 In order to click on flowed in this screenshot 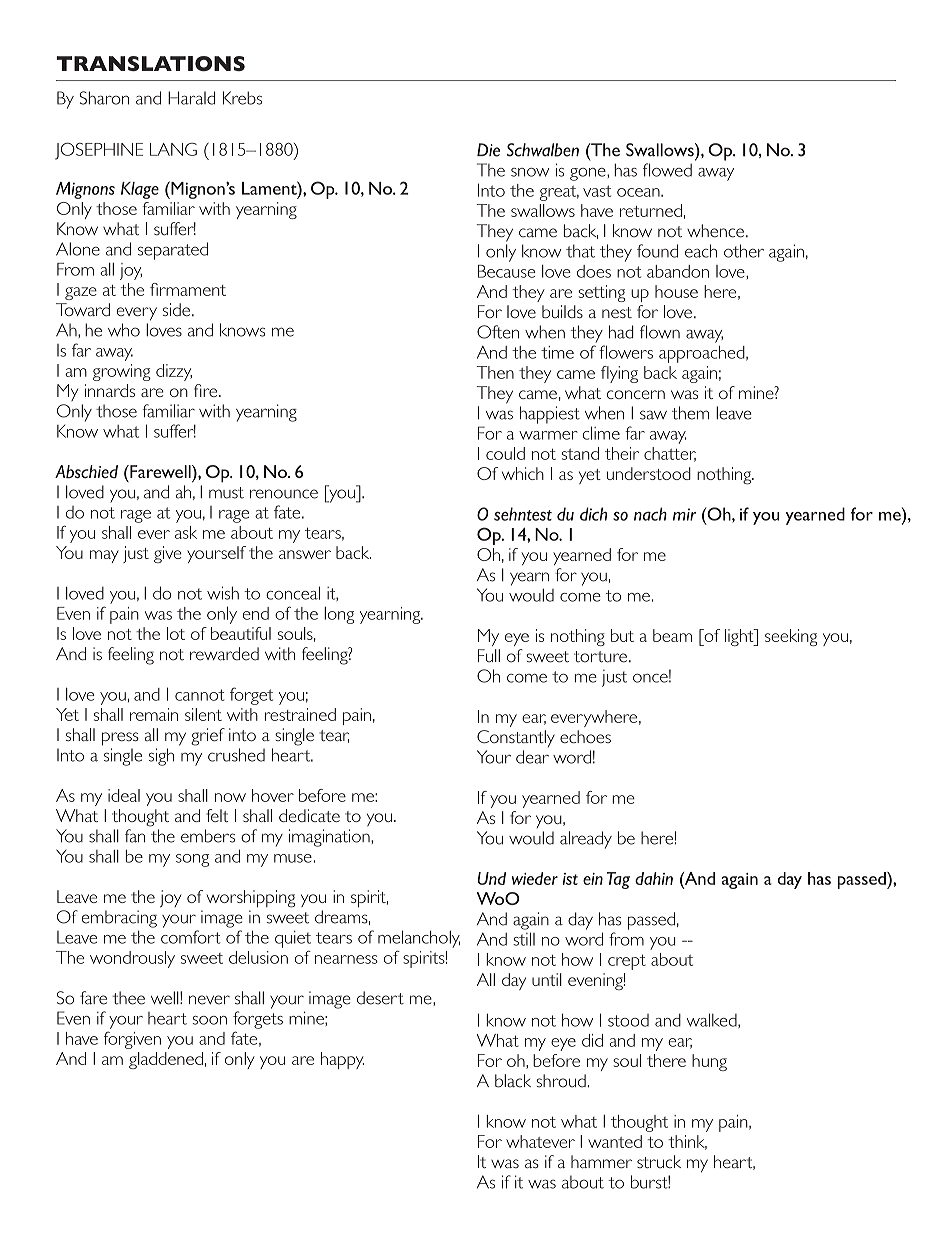, I will do `click(667, 170)`.
